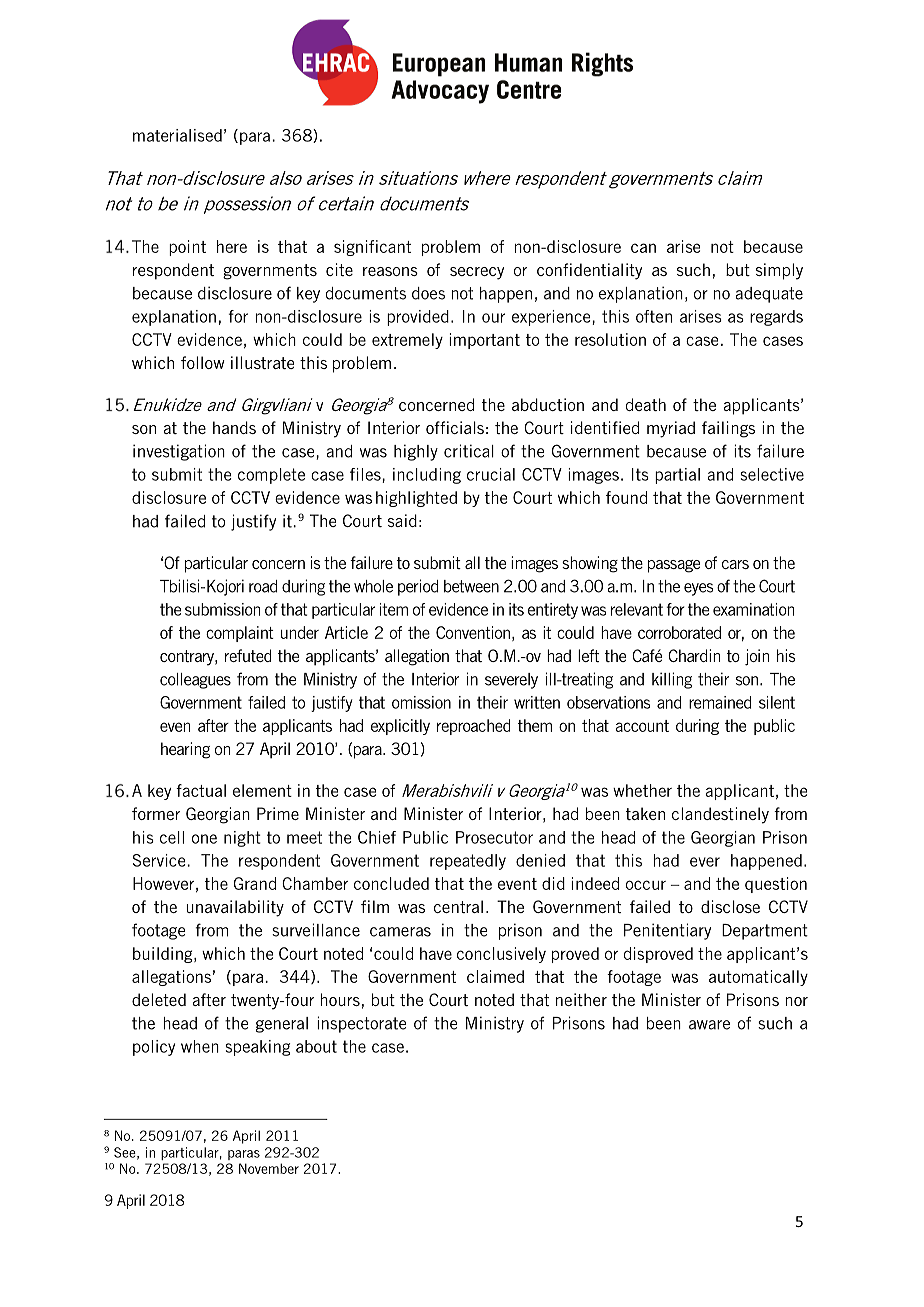 Image resolution: width=924 pixels, height=1307 pixels. What do you see at coordinates (177, 135) in the screenshot?
I see `materialised` at bounding box center [177, 135].
